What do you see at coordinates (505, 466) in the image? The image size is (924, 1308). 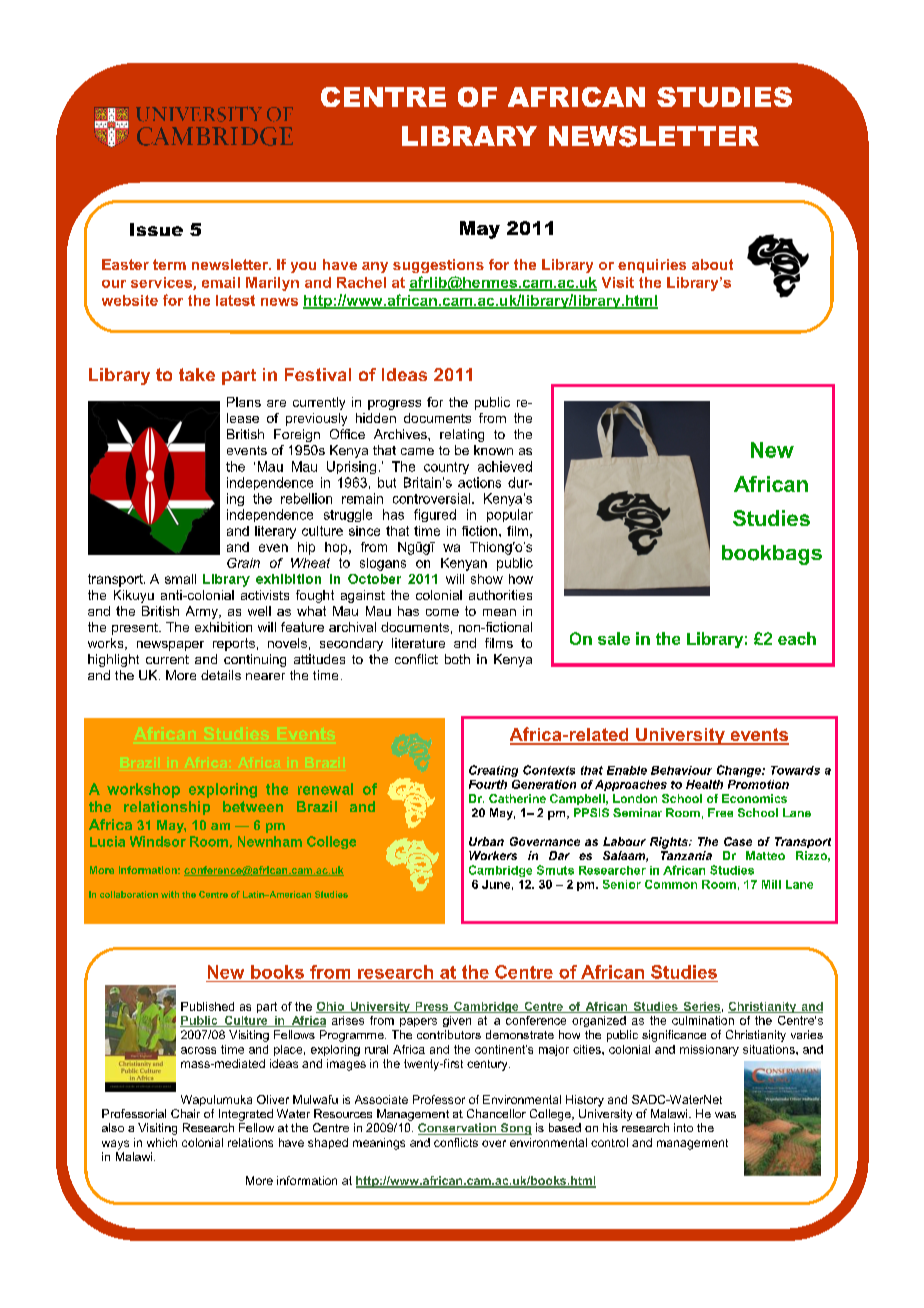 I see `achieved` at bounding box center [505, 466].
